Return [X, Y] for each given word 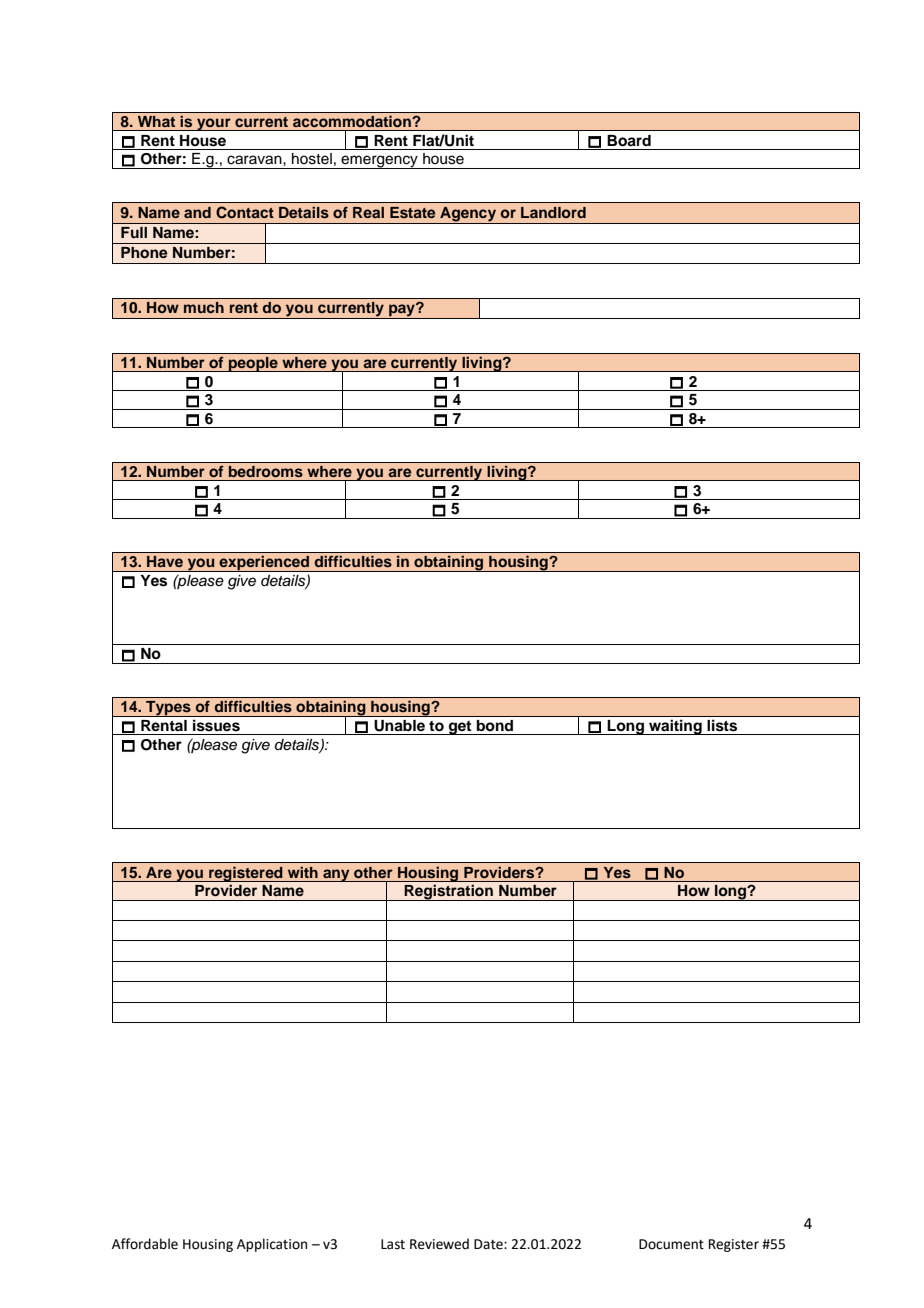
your [214, 124]
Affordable [145, 1244]
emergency [379, 162]
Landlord [553, 212]
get [460, 728]
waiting [675, 727]
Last [393, 1244]
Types [168, 709]
